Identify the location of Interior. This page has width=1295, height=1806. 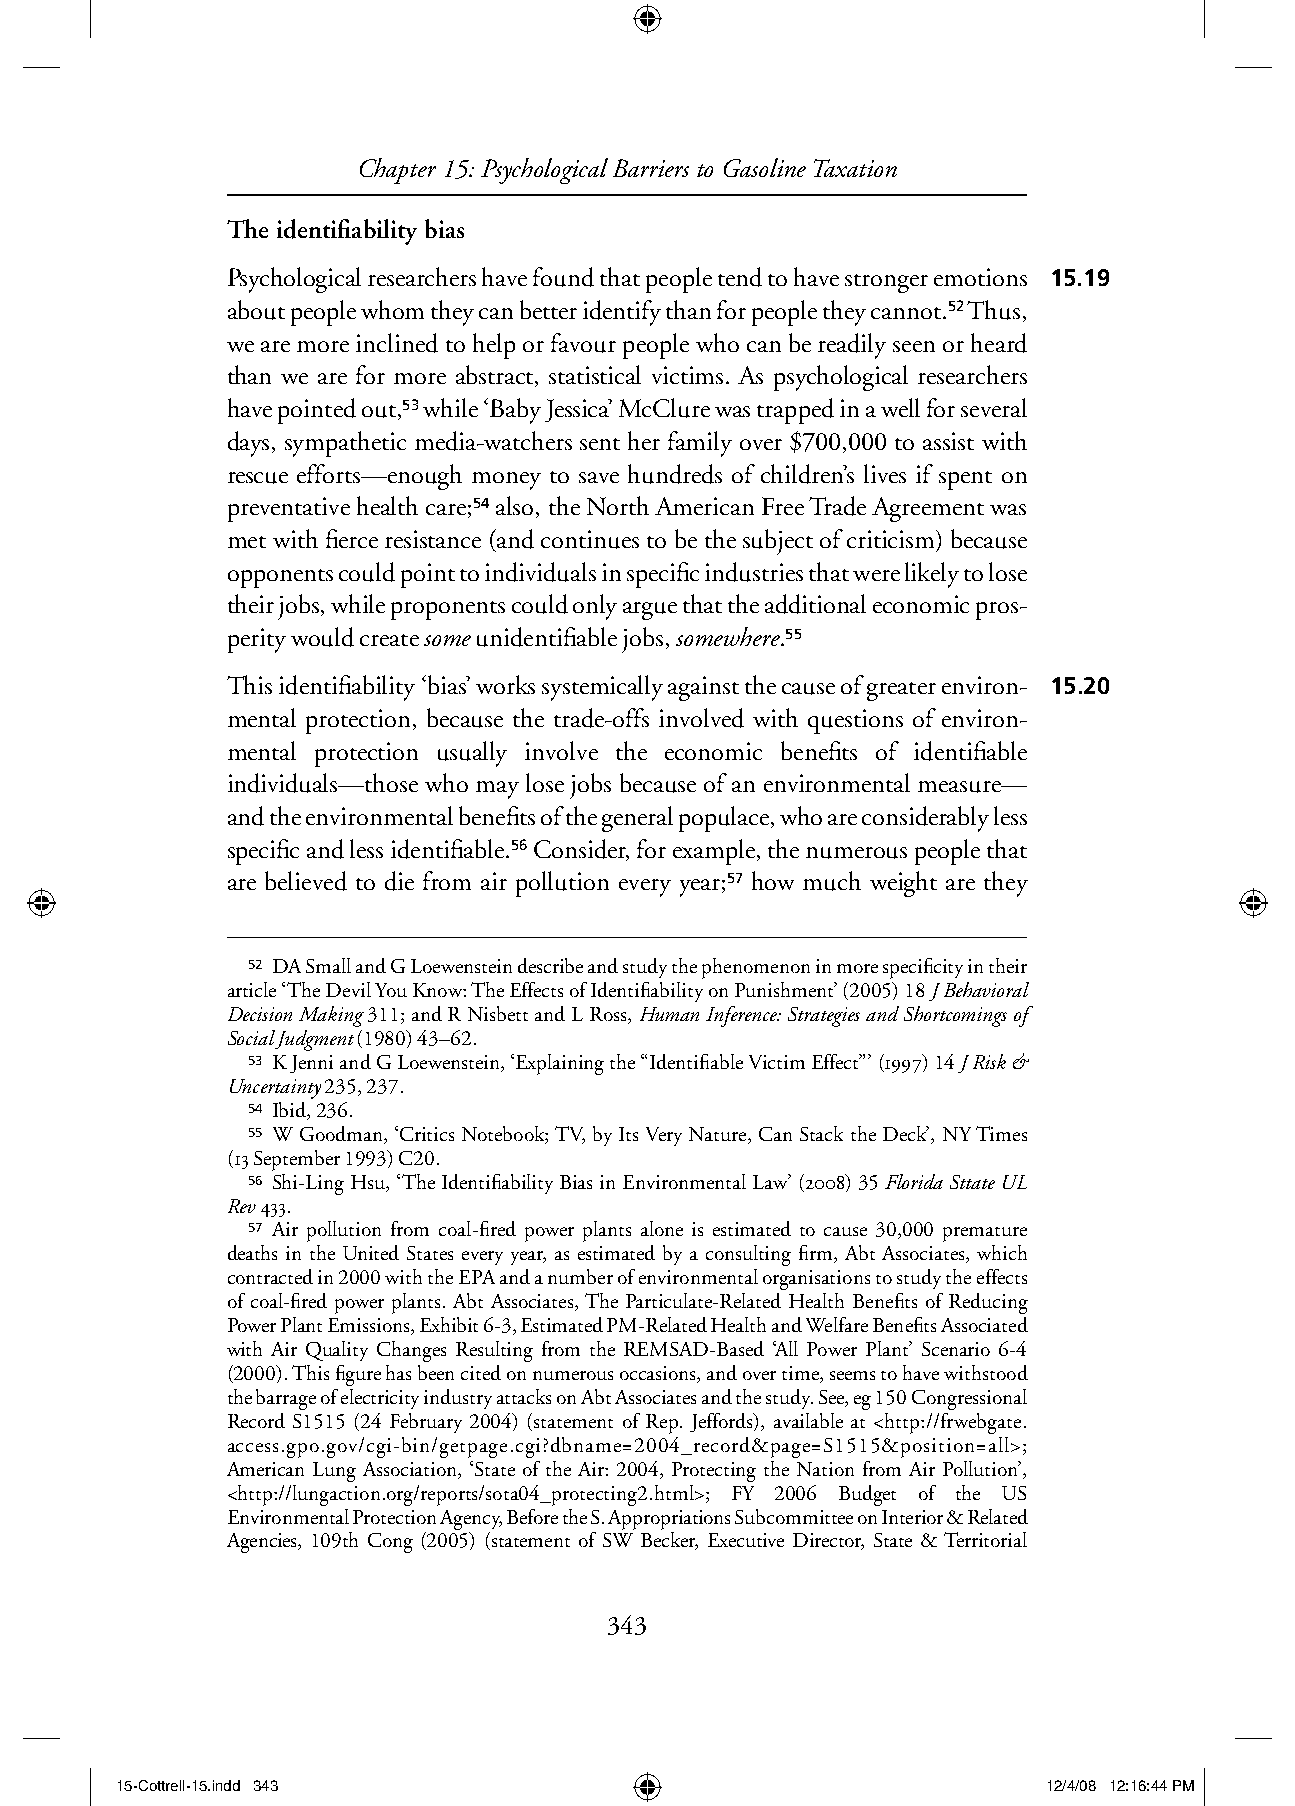
(912, 1517).
